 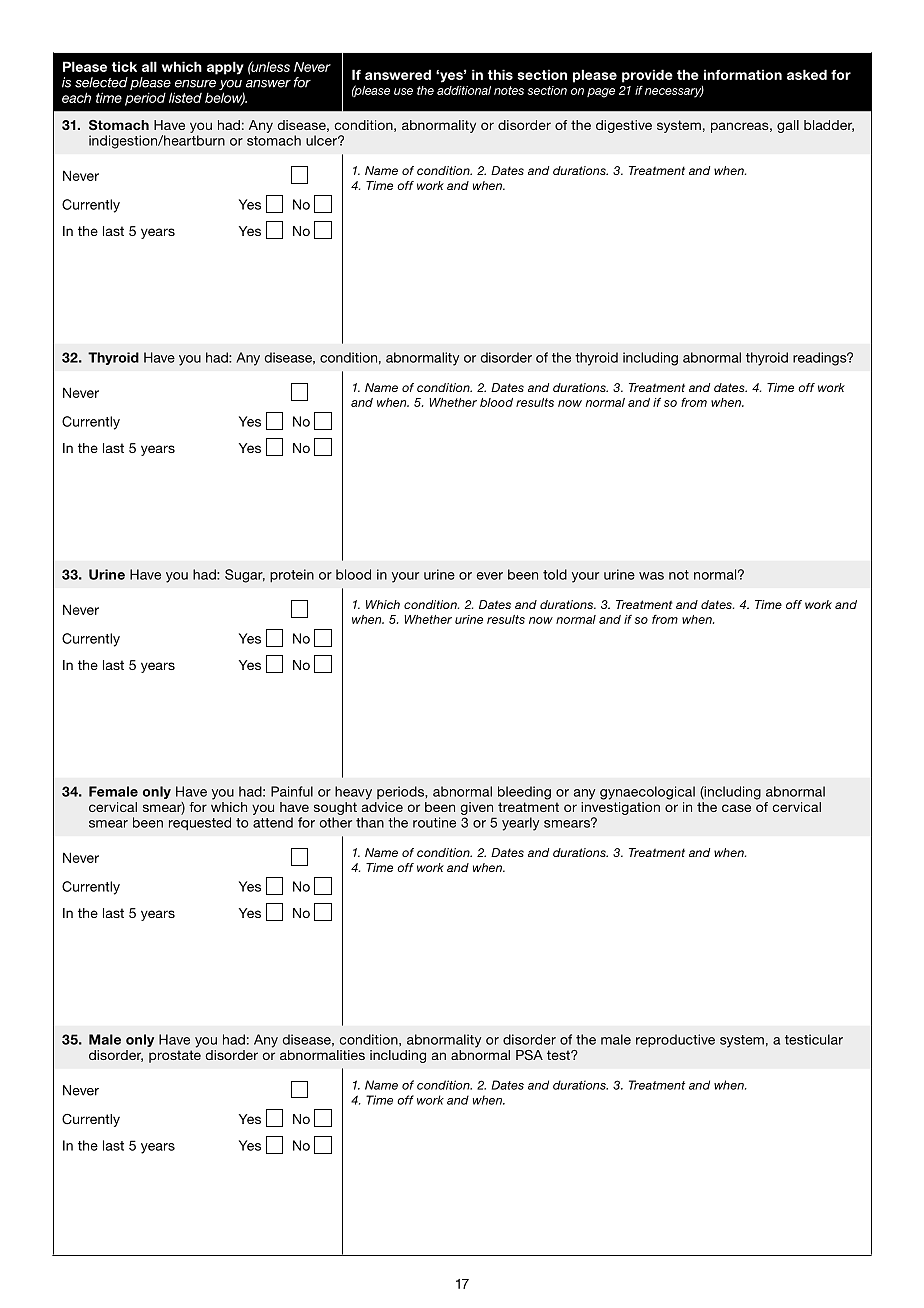 What do you see at coordinates (555, 574) in the image?
I see `told` at bounding box center [555, 574].
